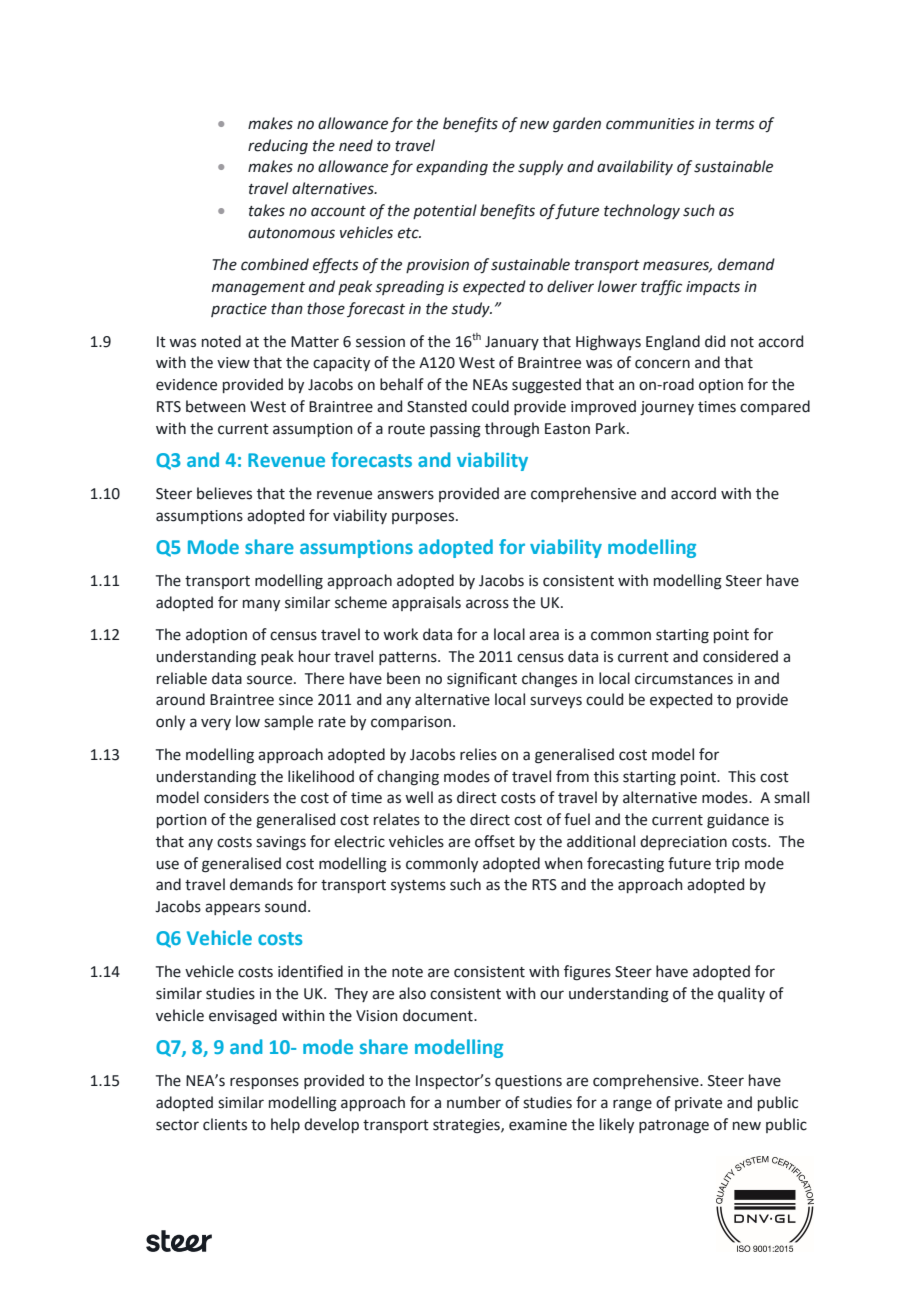 Image resolution: width=924 pixels, height=1308 pixels. Describe the element at coordinates (667, 408) in the screenshot. I see `journey` at that location.
